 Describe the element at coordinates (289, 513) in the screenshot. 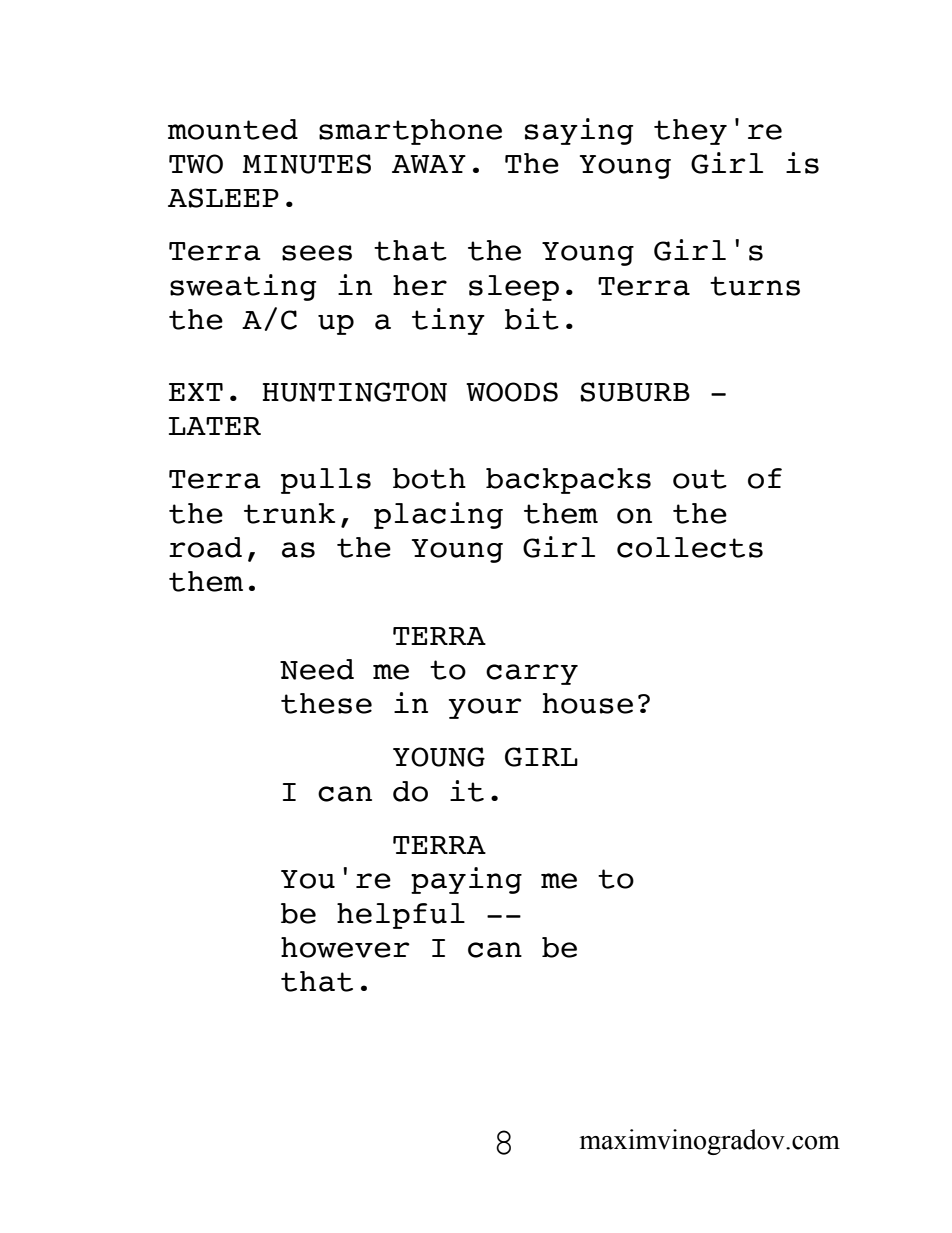

I see `trunk` at that location.
